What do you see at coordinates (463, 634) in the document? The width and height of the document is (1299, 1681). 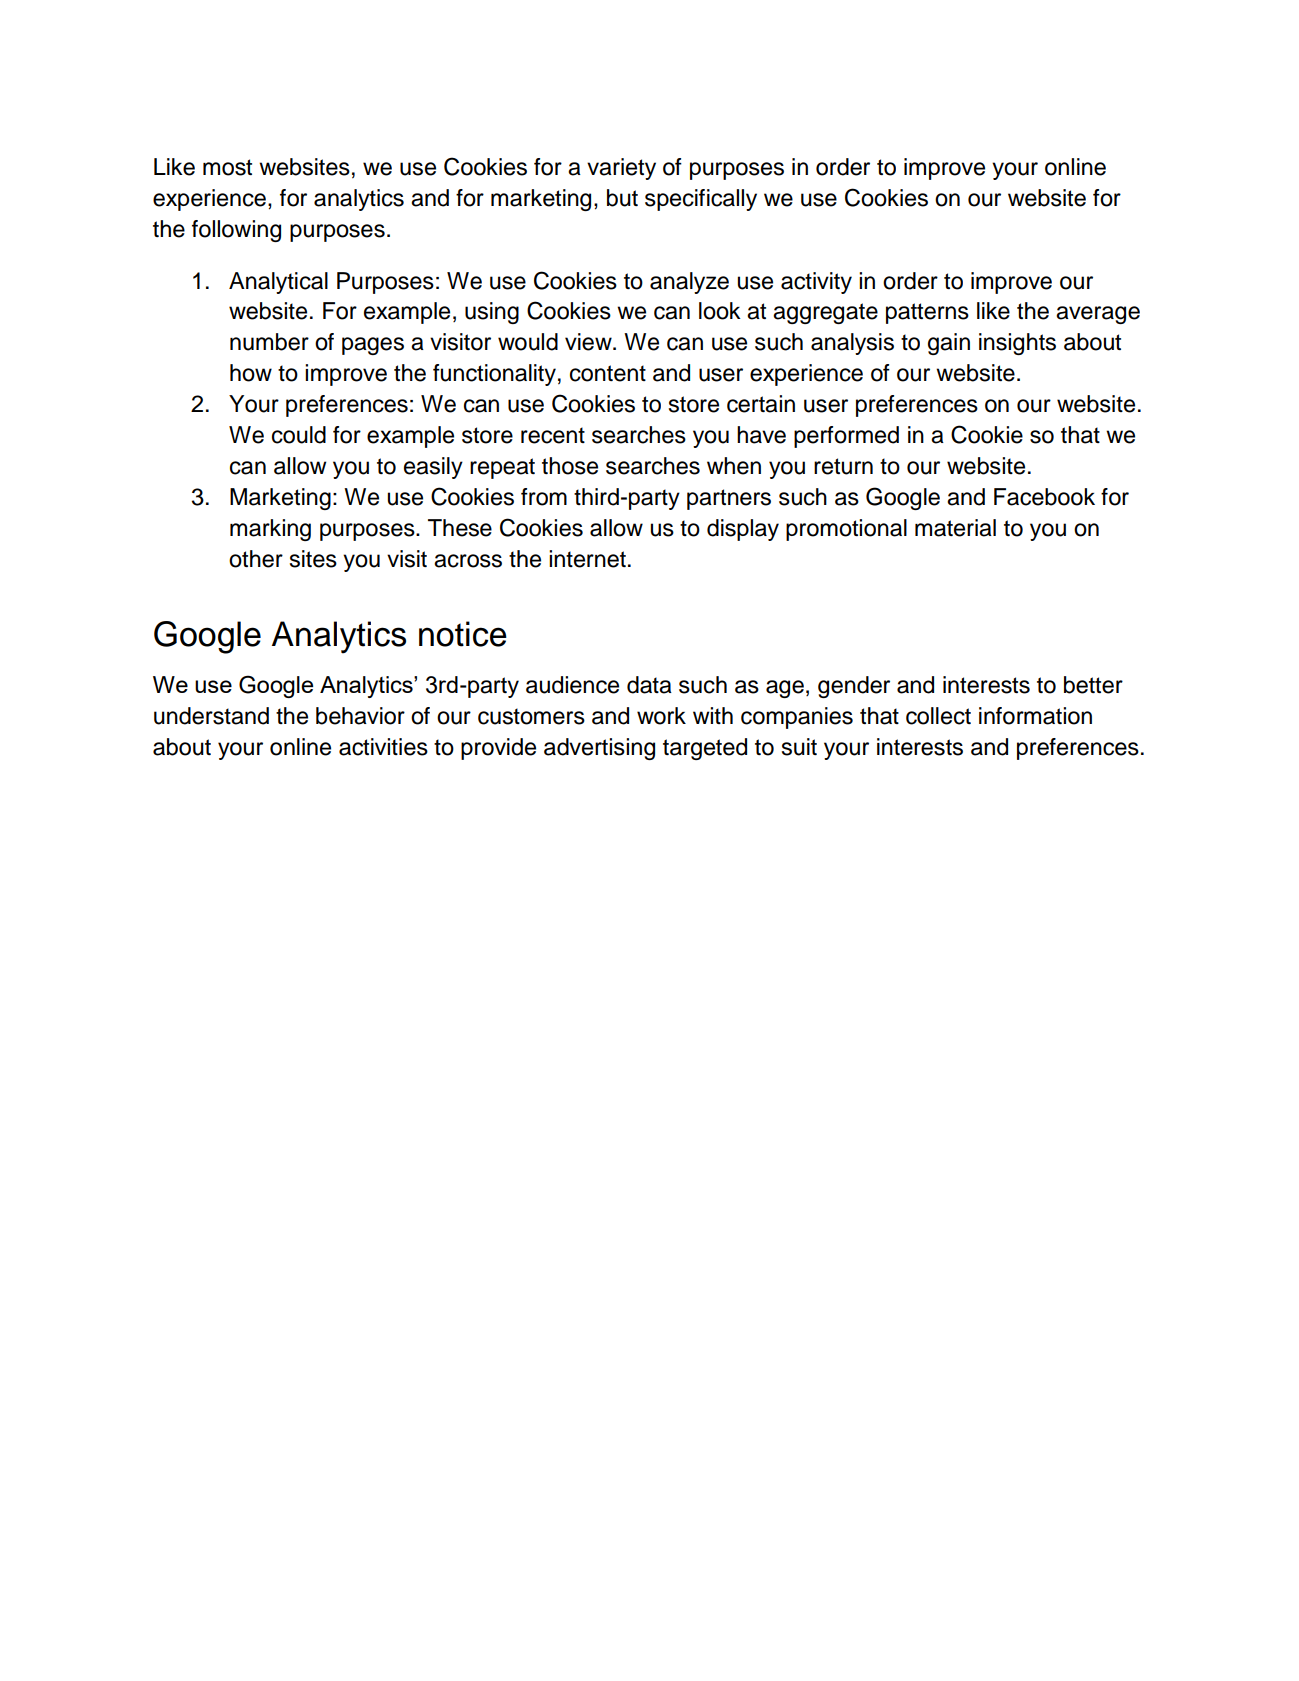 I see `notice` at bounding box center [463, 634].
